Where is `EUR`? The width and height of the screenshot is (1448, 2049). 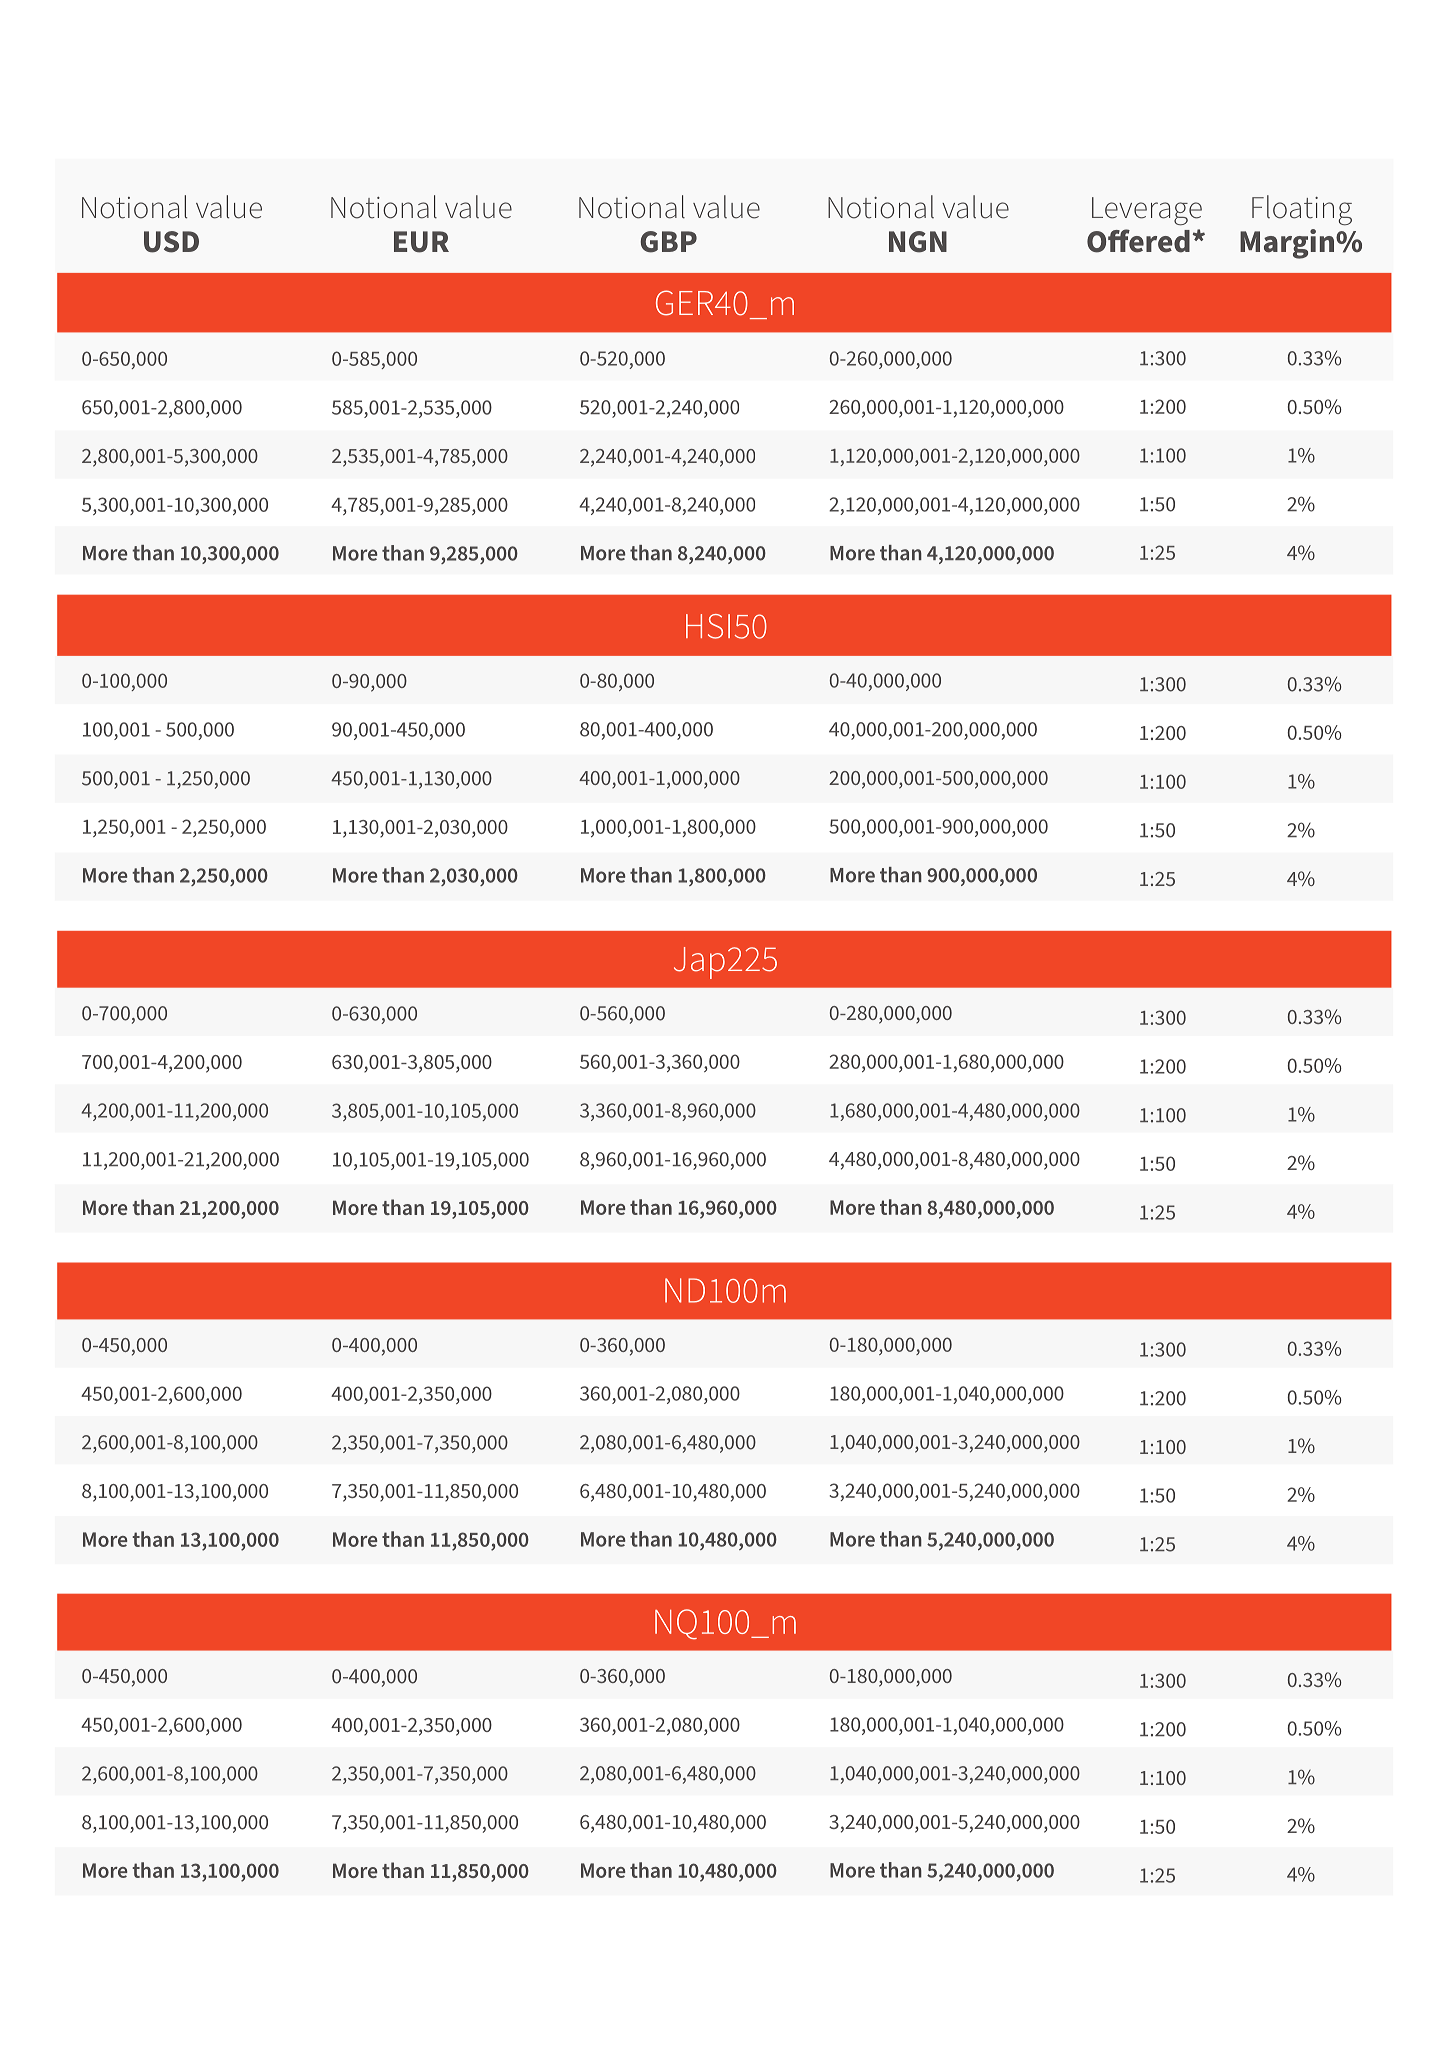
EUR is located at coordinates (421, 242).
